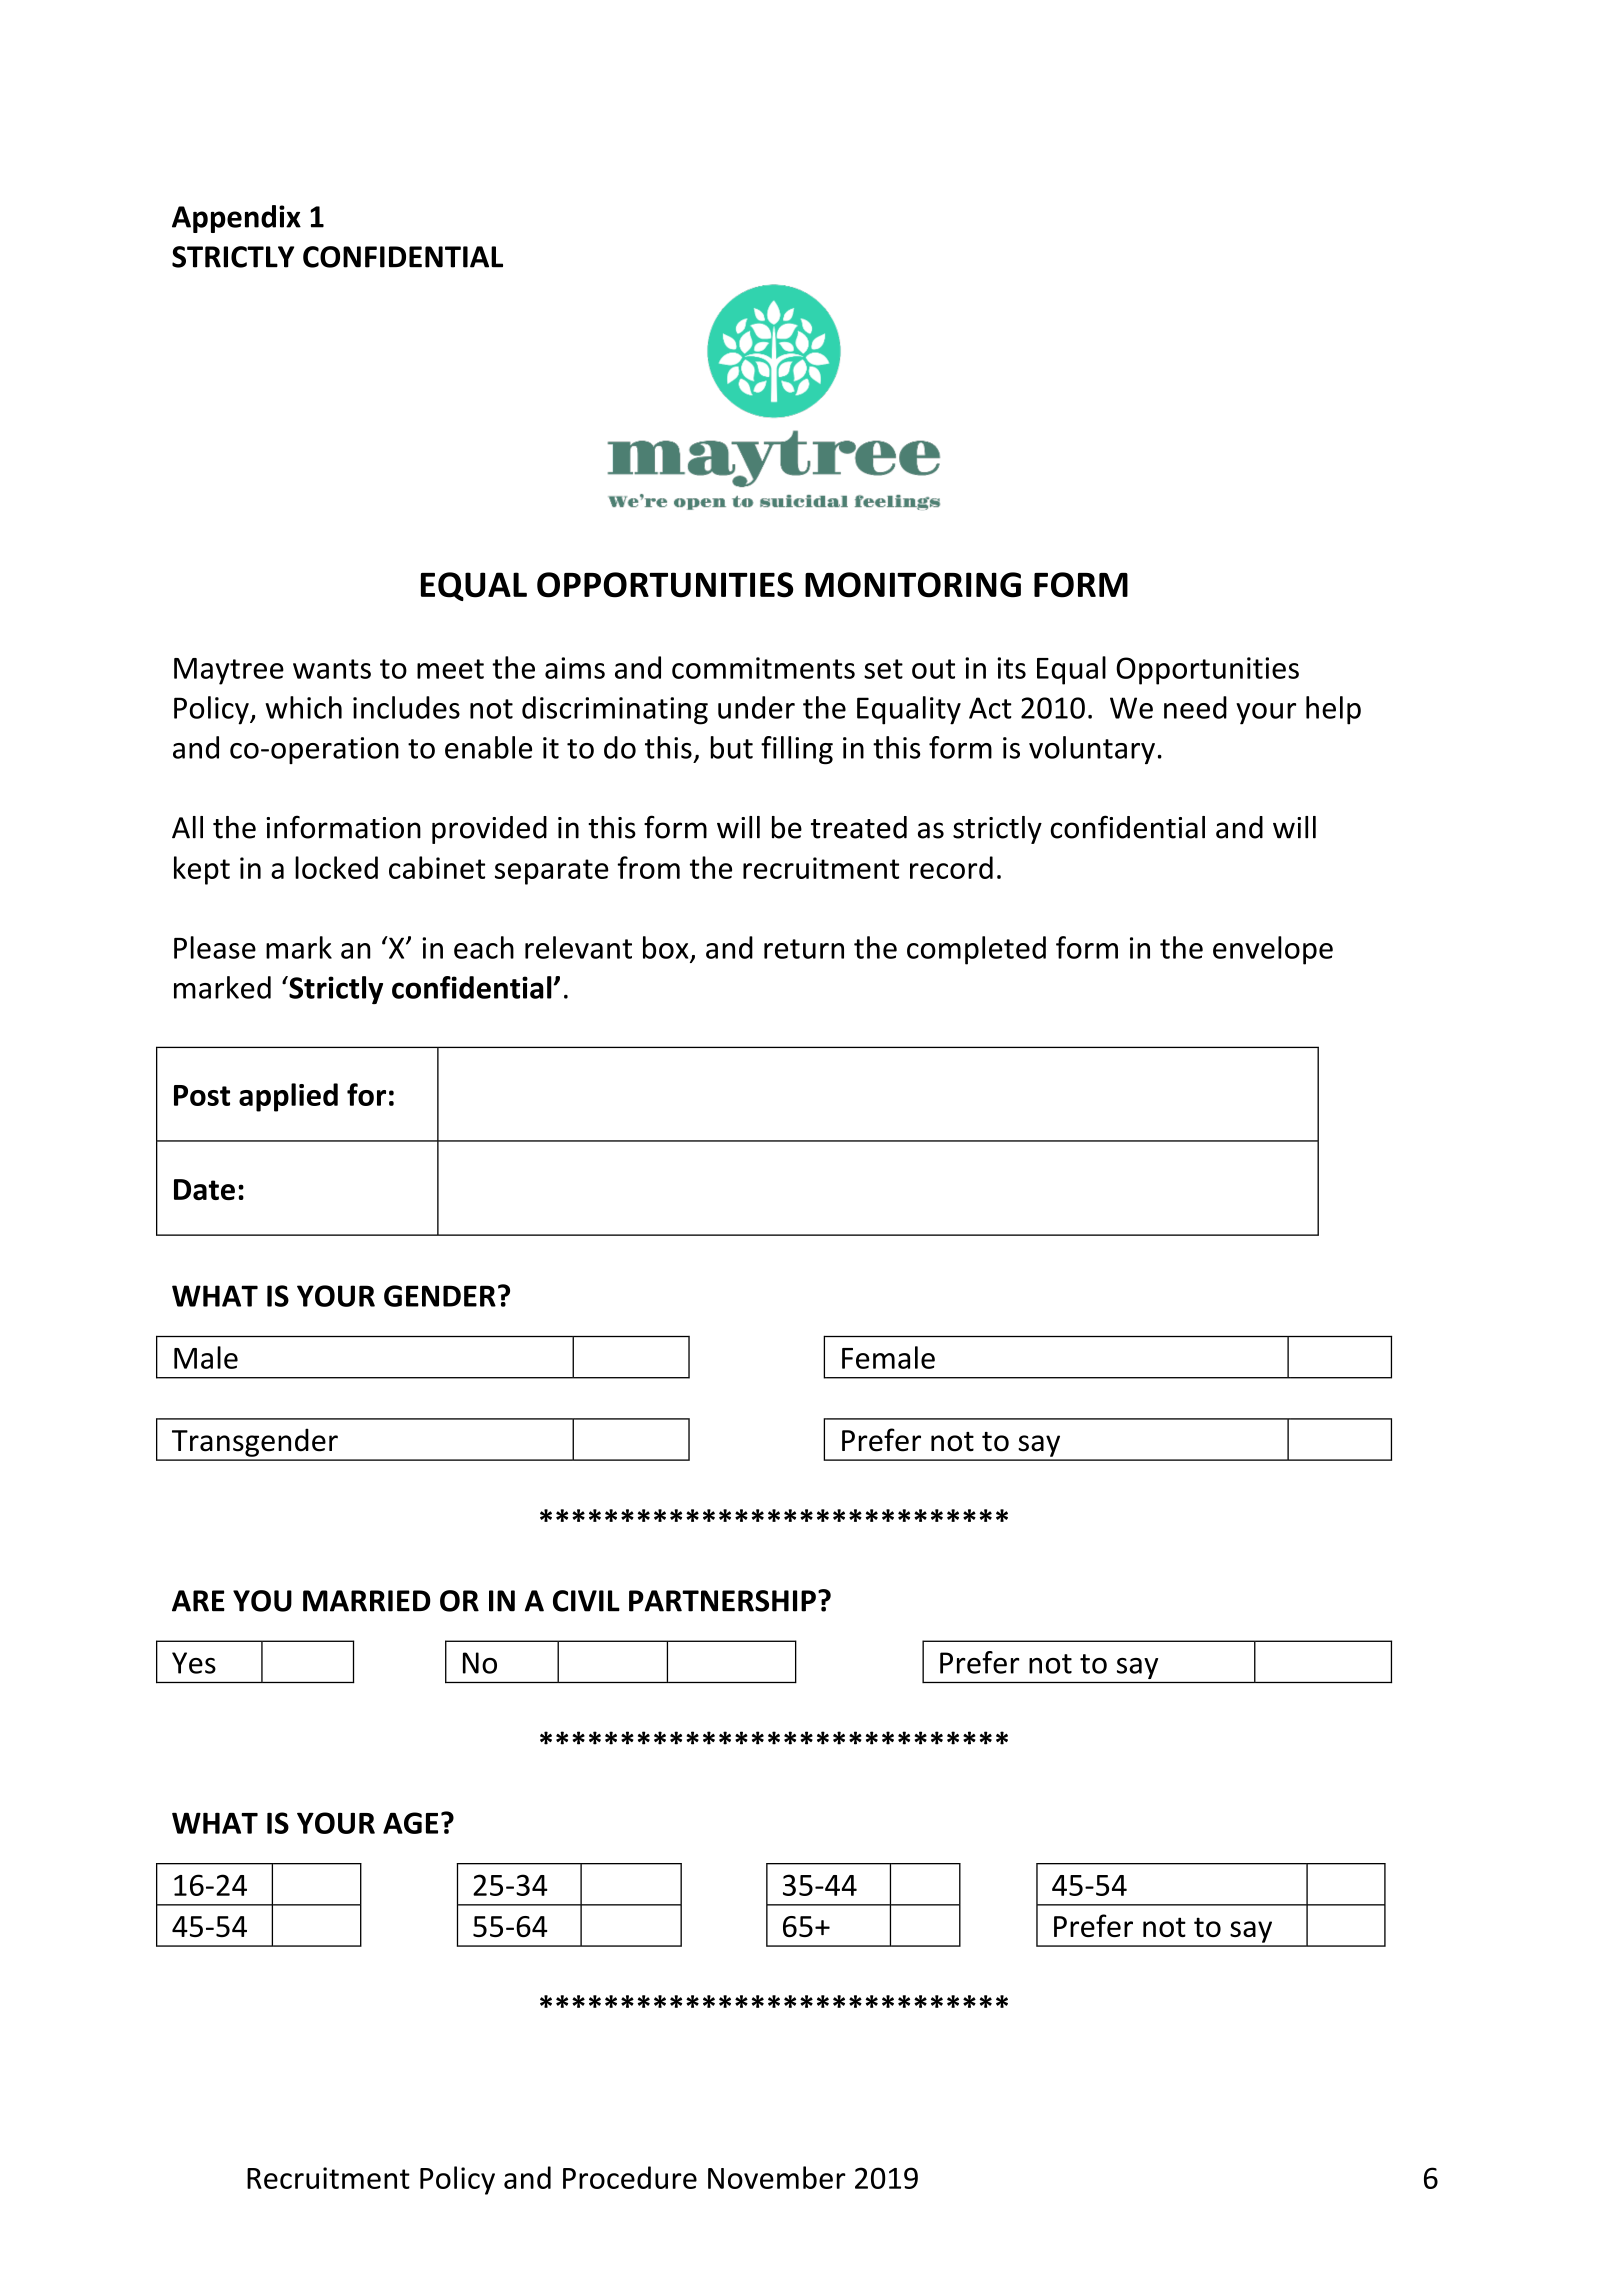 This screenshot has height=2294, width=1622. What do you see at coordinates (236, 219) in the screenshot?
I see `Appendix` at bounding box center [236, 219].
